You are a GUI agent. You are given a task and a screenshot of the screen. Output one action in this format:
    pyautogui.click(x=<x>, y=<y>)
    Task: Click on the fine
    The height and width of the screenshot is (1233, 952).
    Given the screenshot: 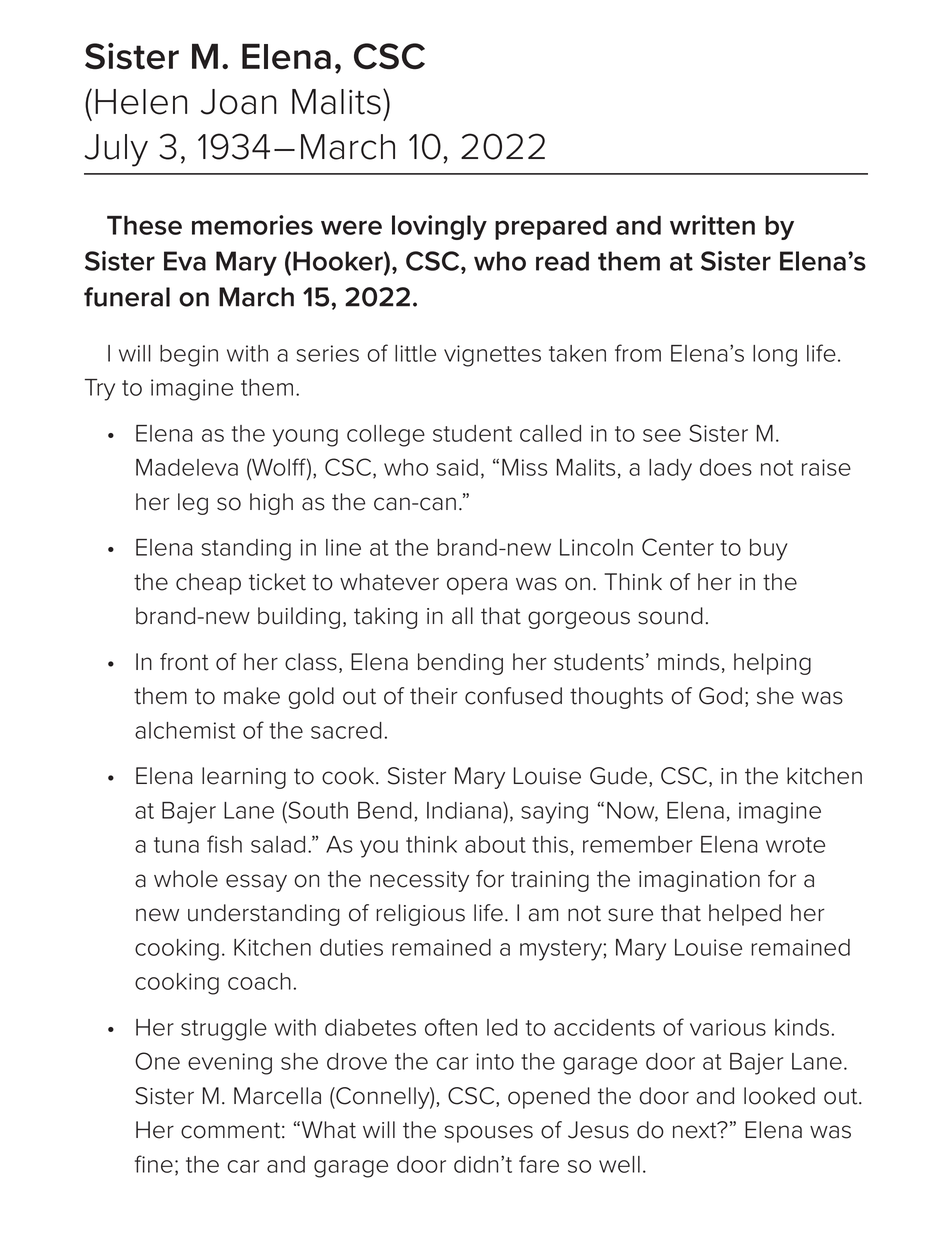 What is the action you would take?
    pyautogui.click(x=154, y=1164)
